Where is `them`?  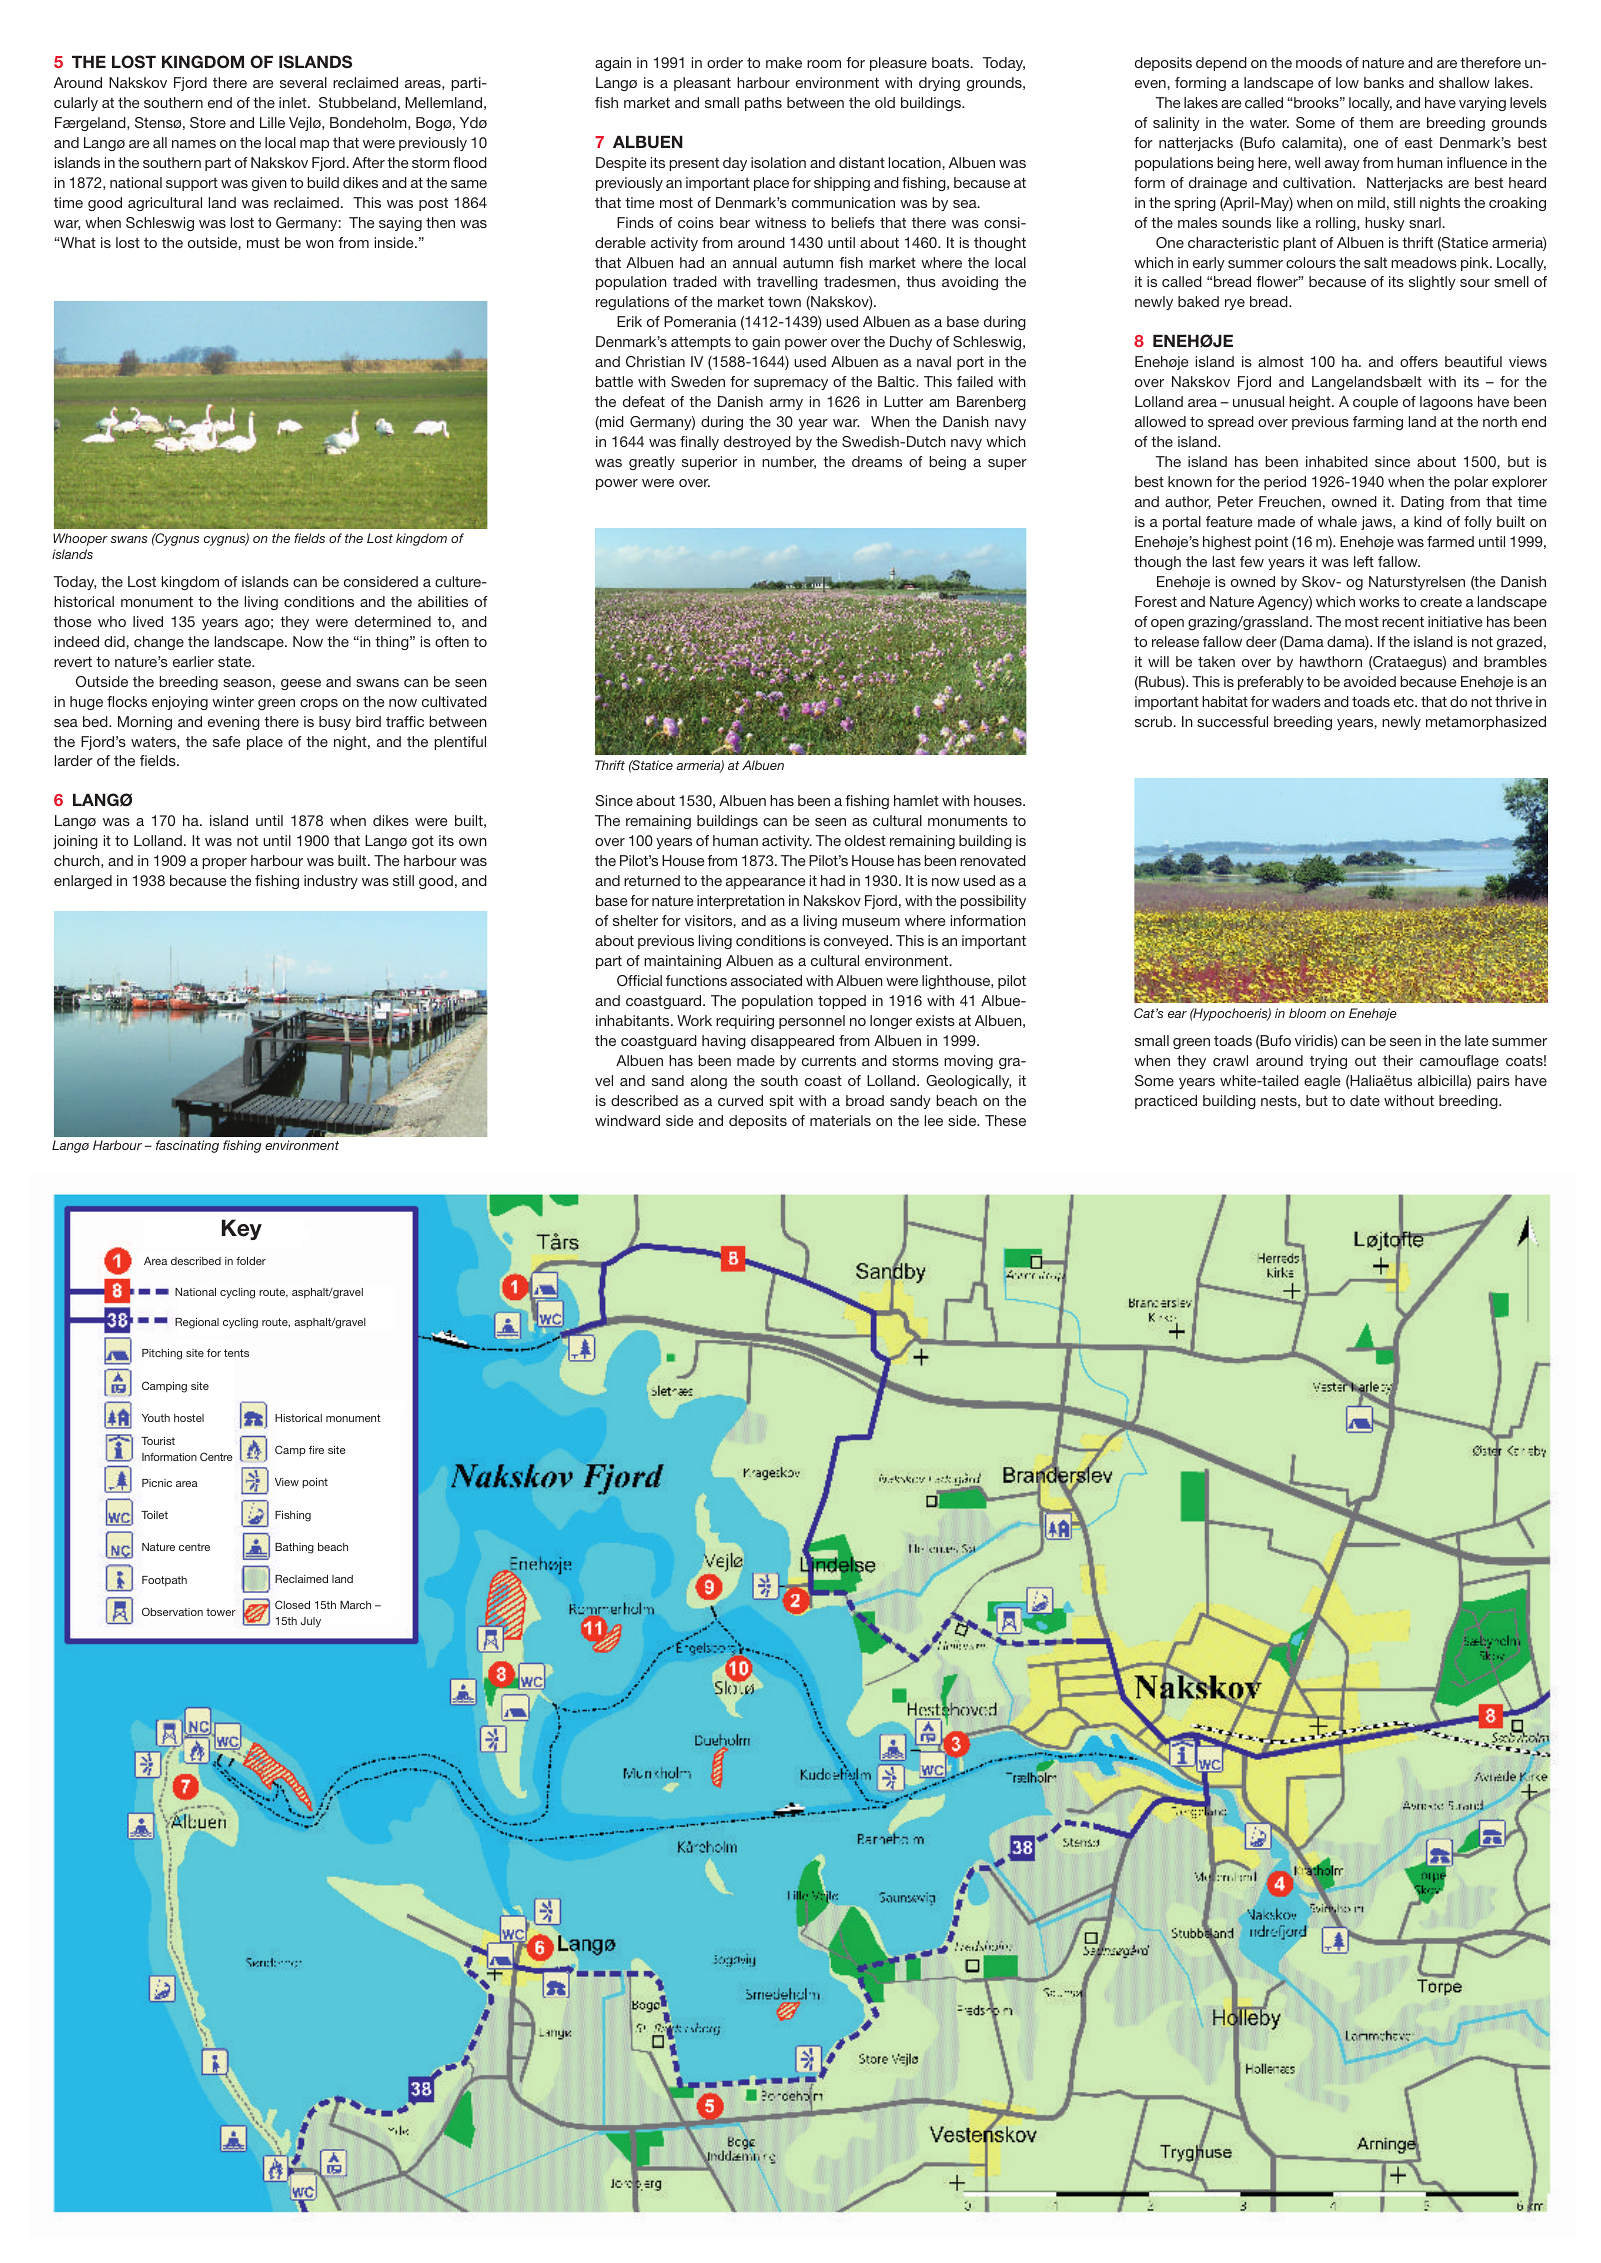
them is located at coordinates (1376, 122).
